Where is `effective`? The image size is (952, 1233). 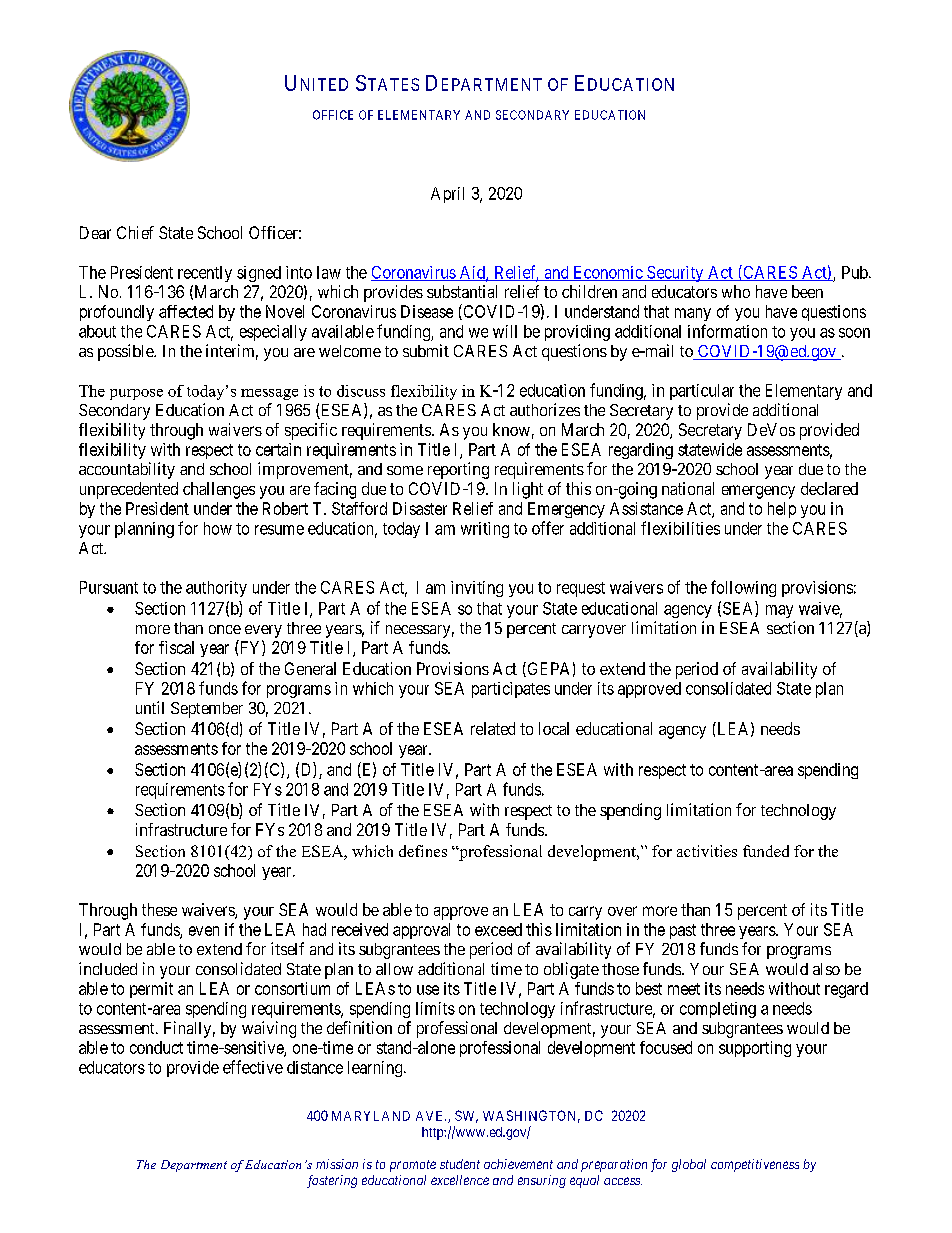 effective is located at coordinates (253, 1067).
